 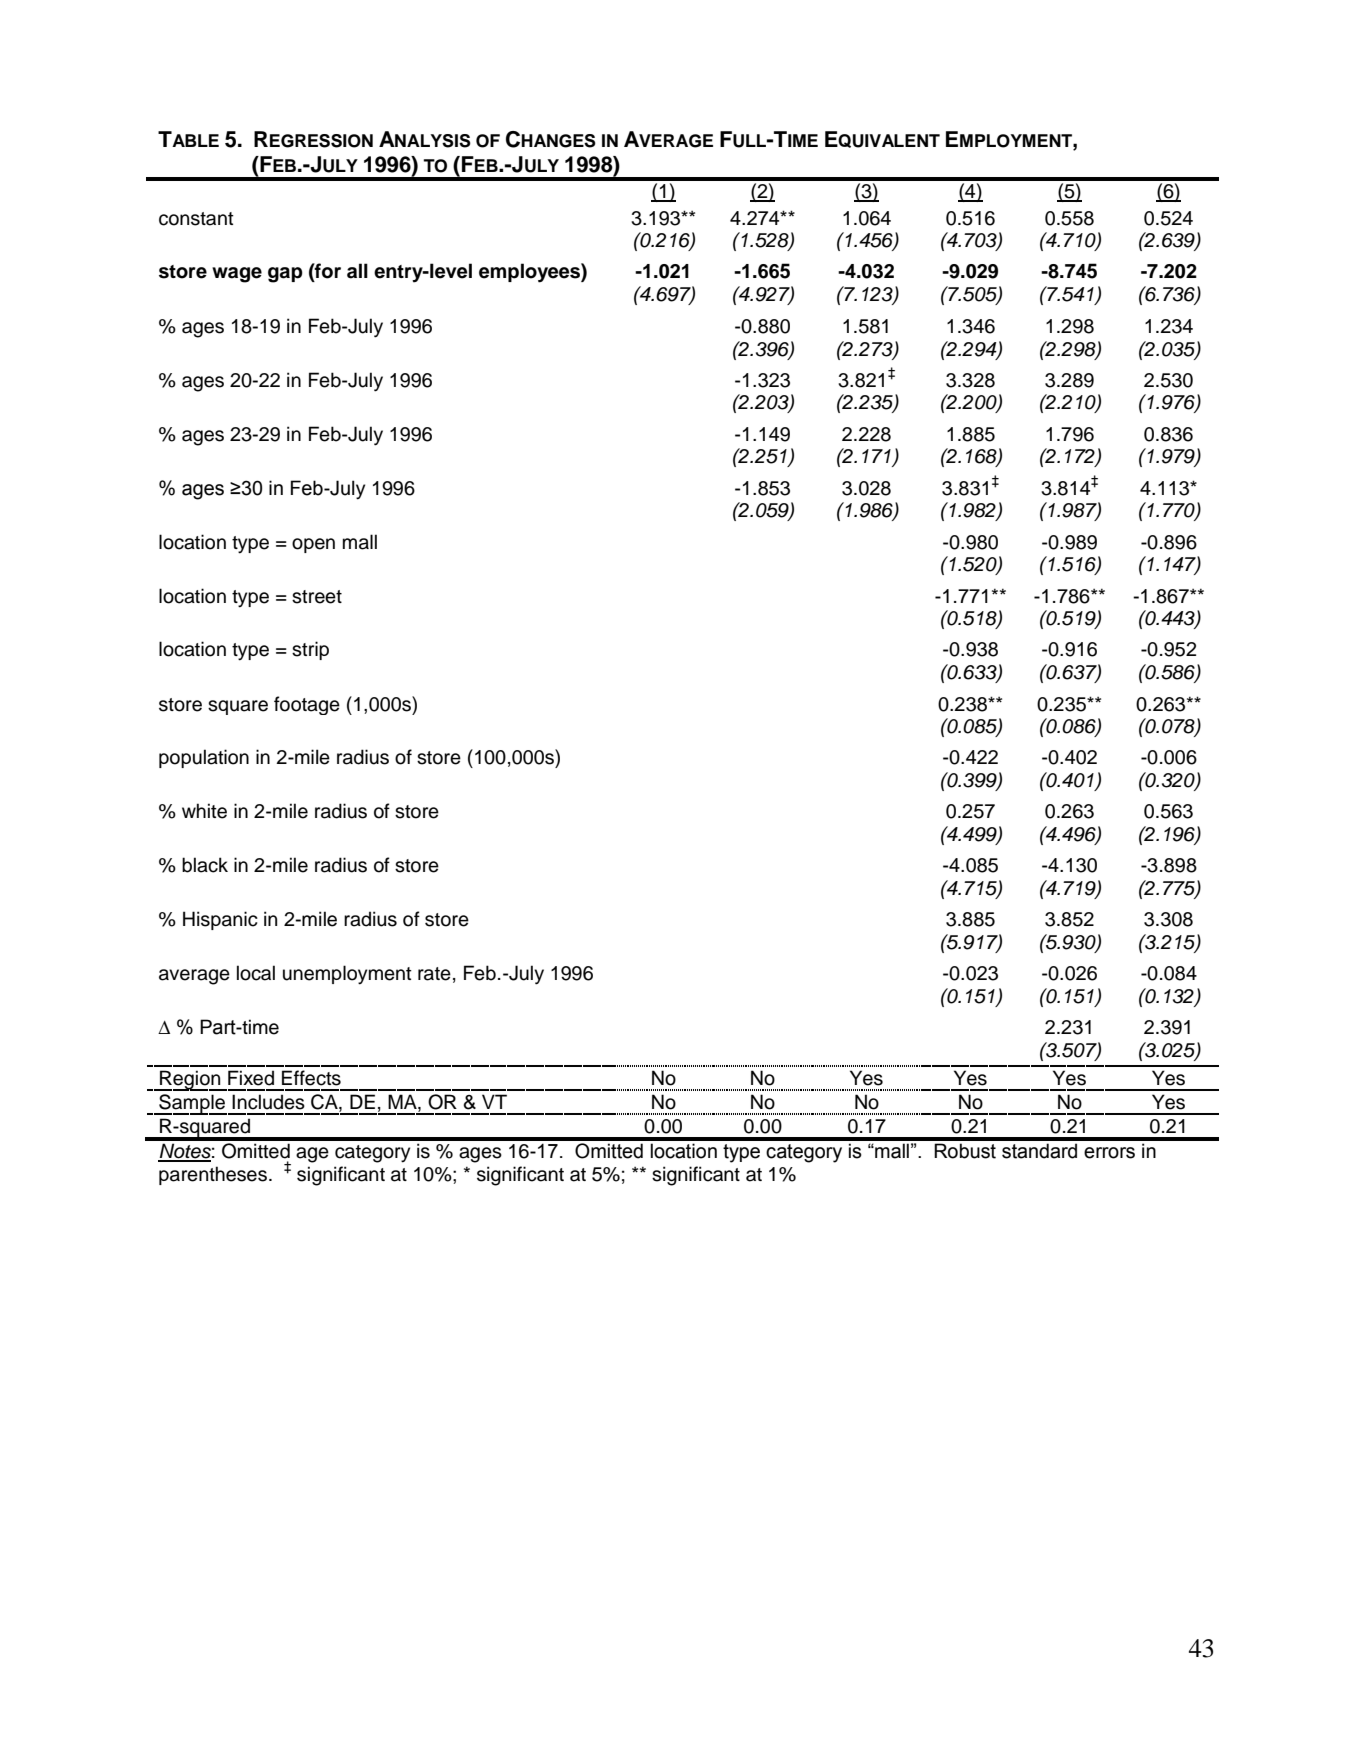 I want to click on gap, so click(x=285, y=275).
